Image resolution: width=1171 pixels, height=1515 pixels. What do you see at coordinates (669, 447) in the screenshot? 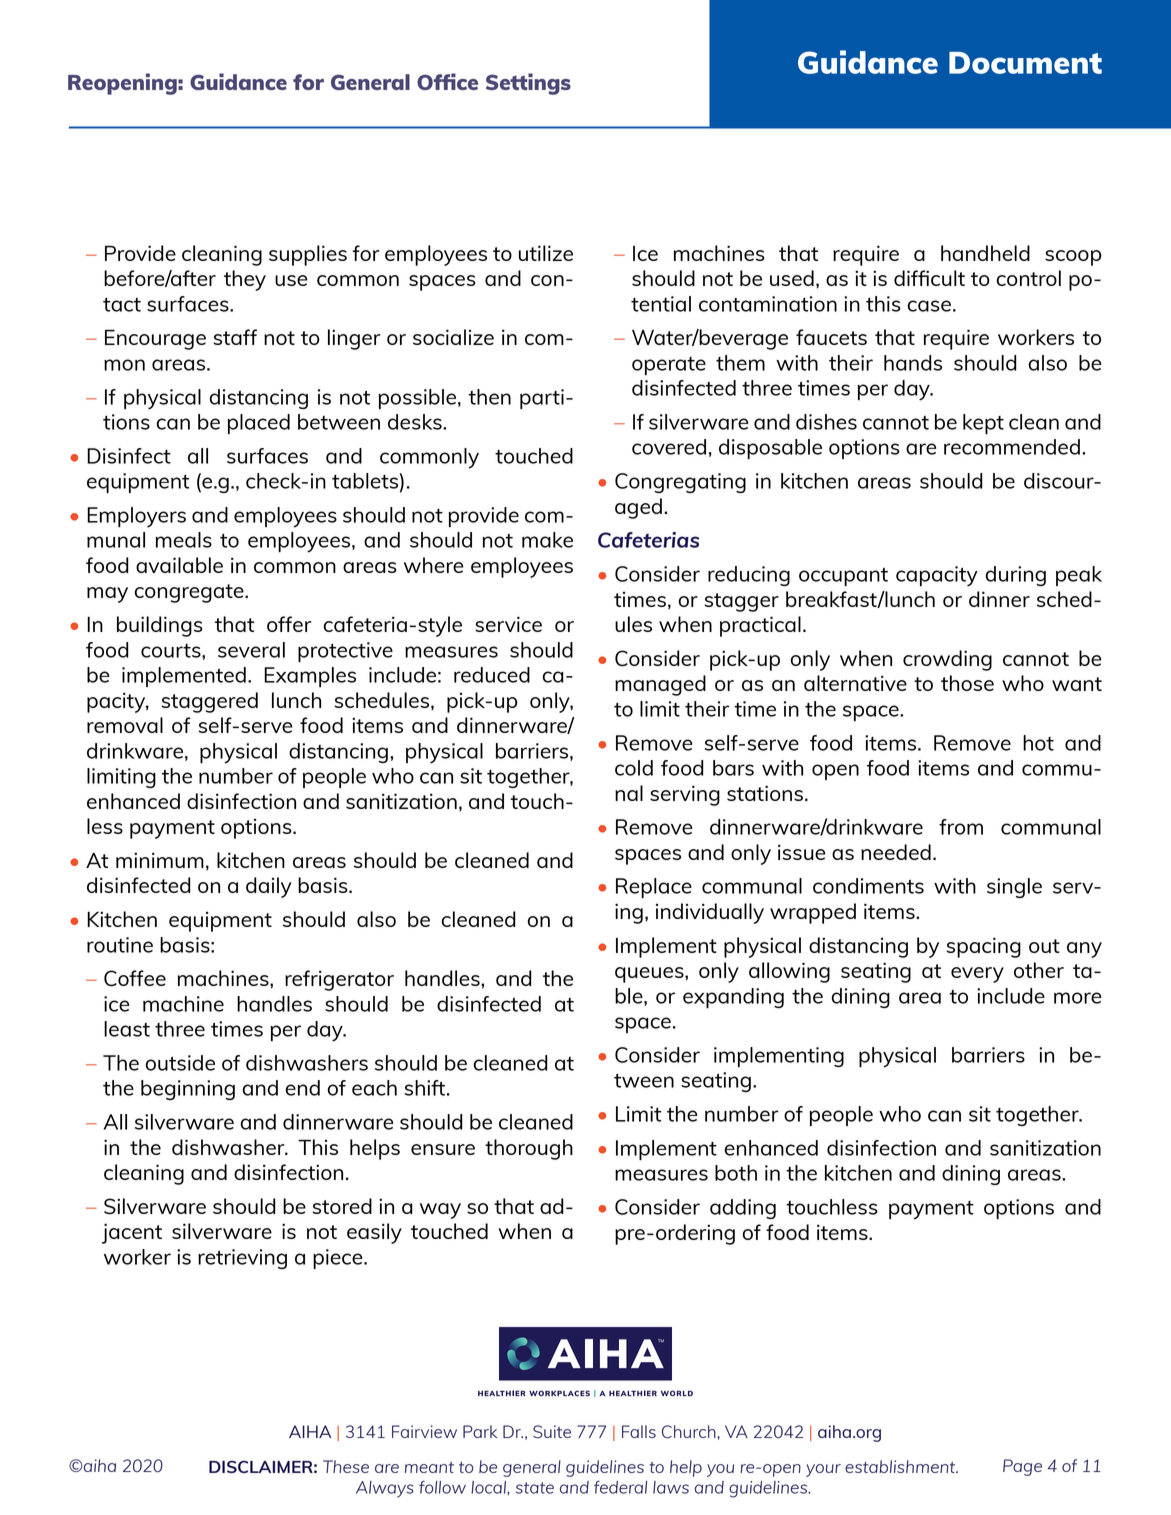
I see `covered` at bounding box center [669, 447].
